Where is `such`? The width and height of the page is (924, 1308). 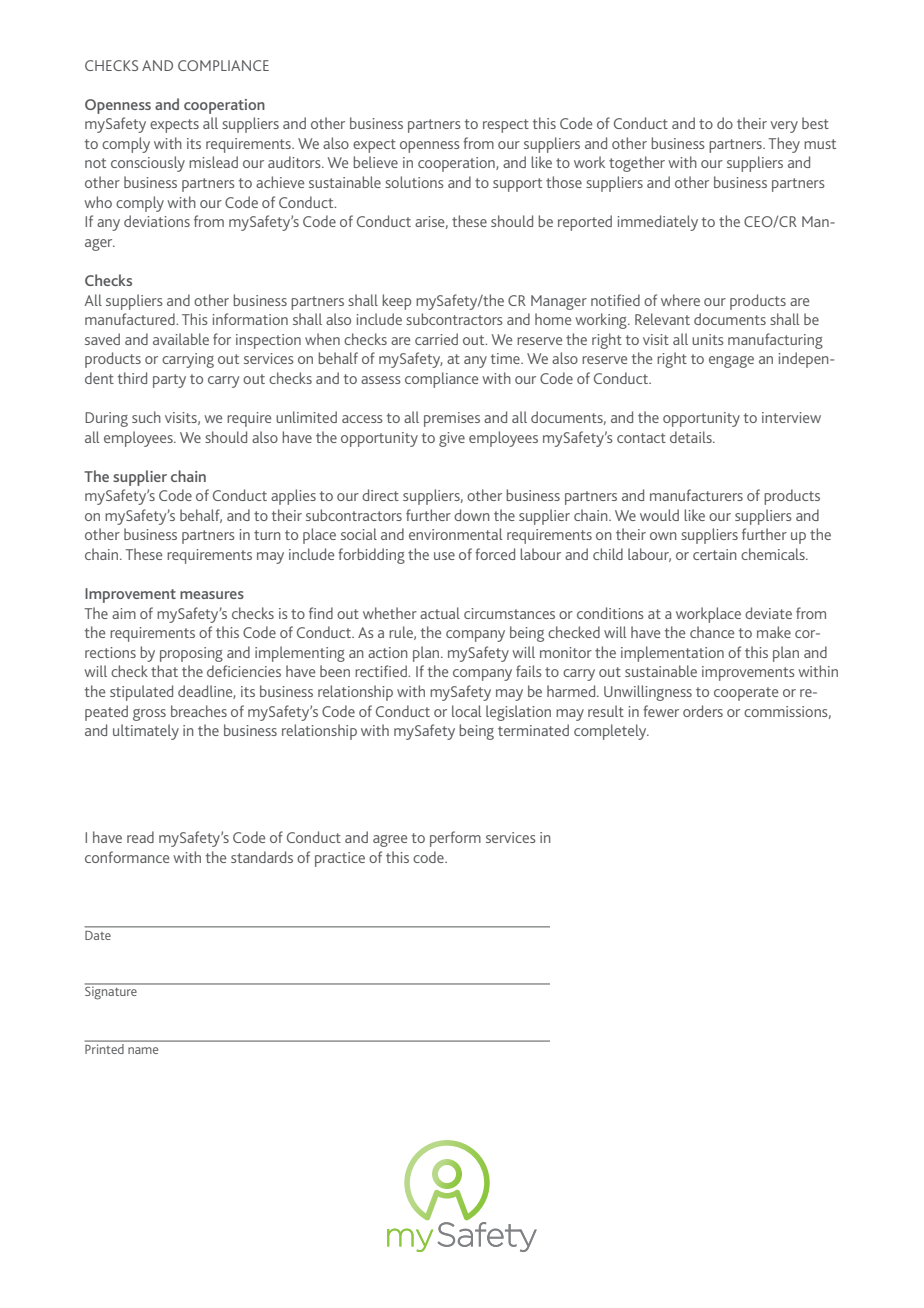
such is located at coordinates (146, 417).
